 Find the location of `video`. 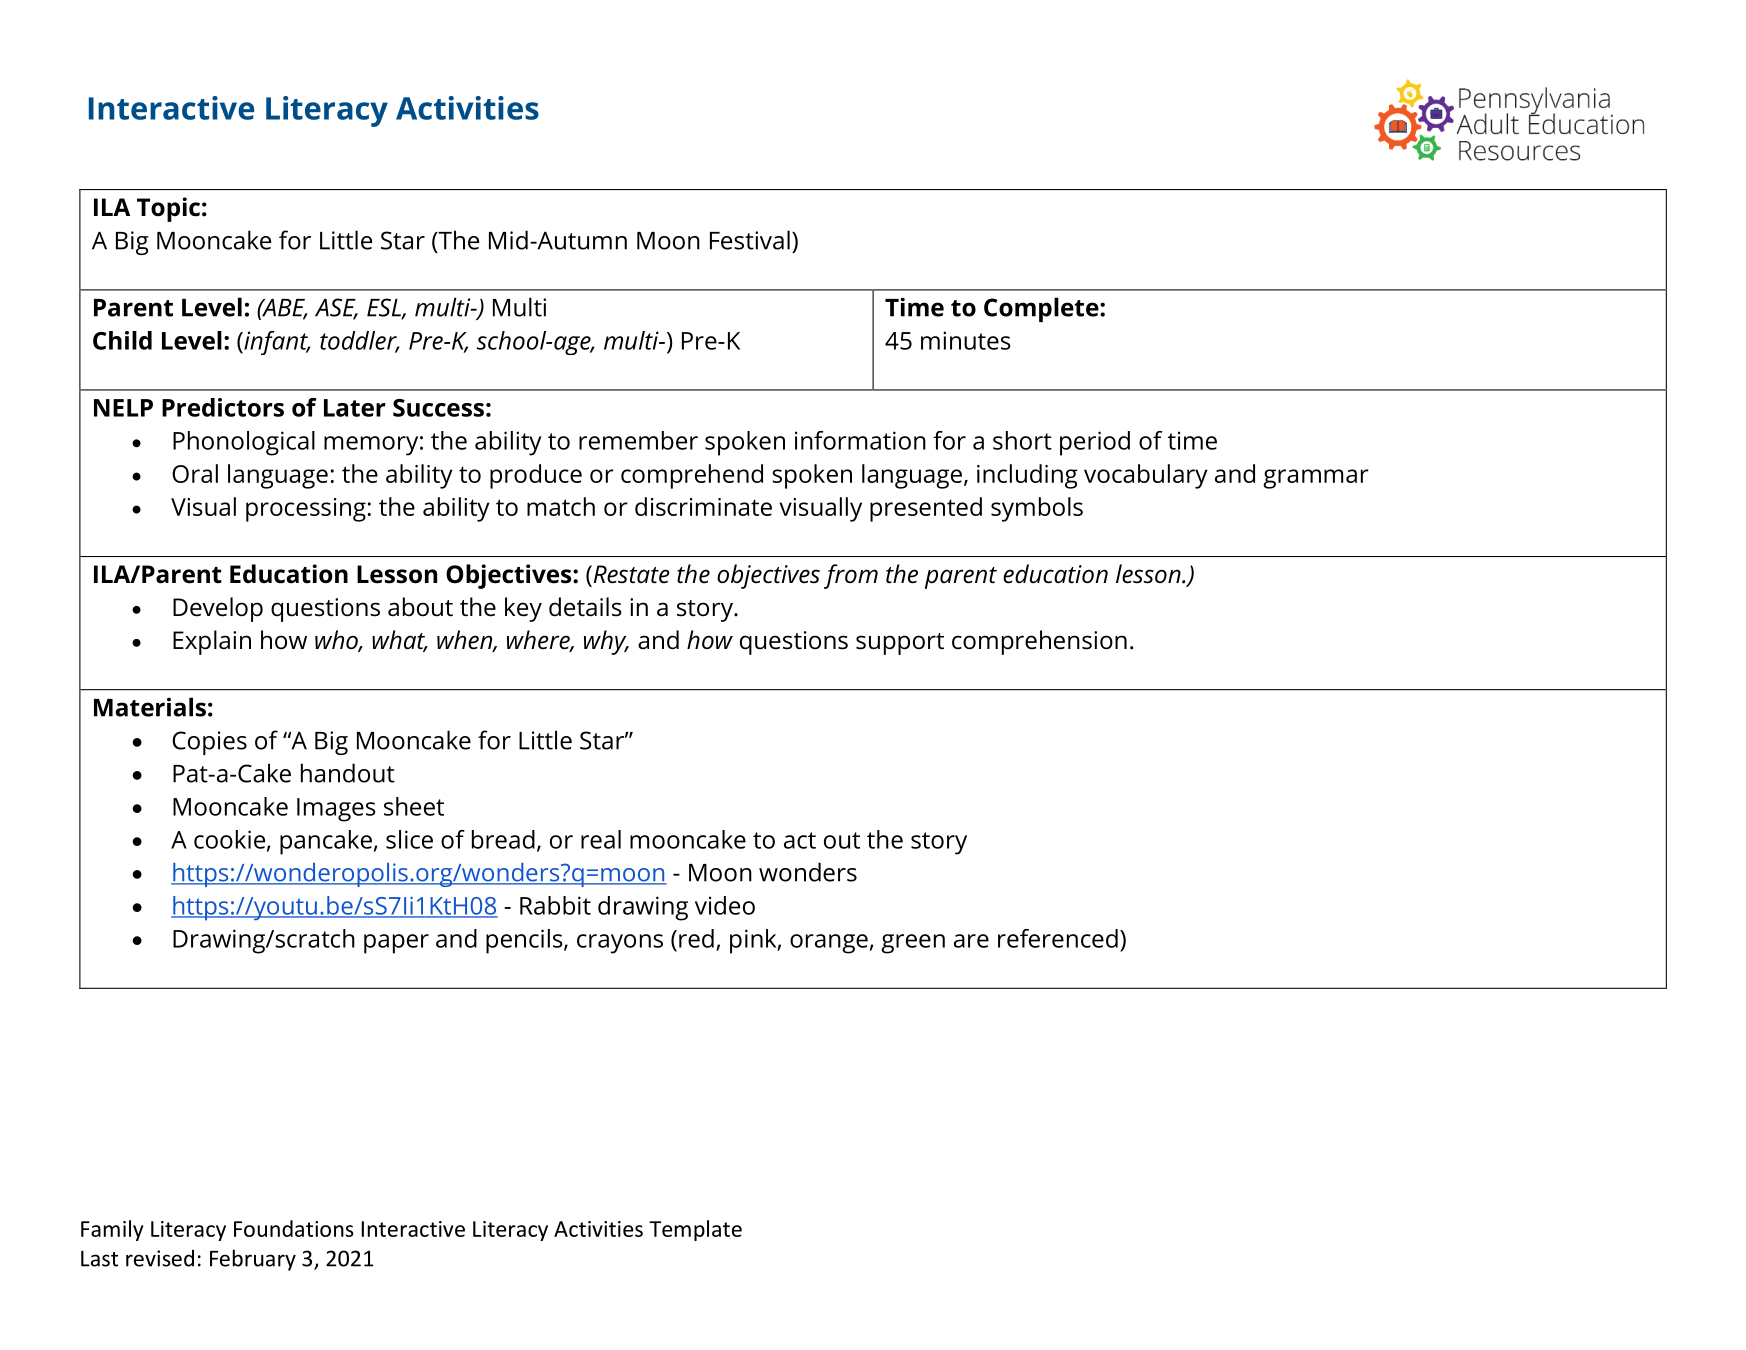

video is located at coordinates (725, 905).
